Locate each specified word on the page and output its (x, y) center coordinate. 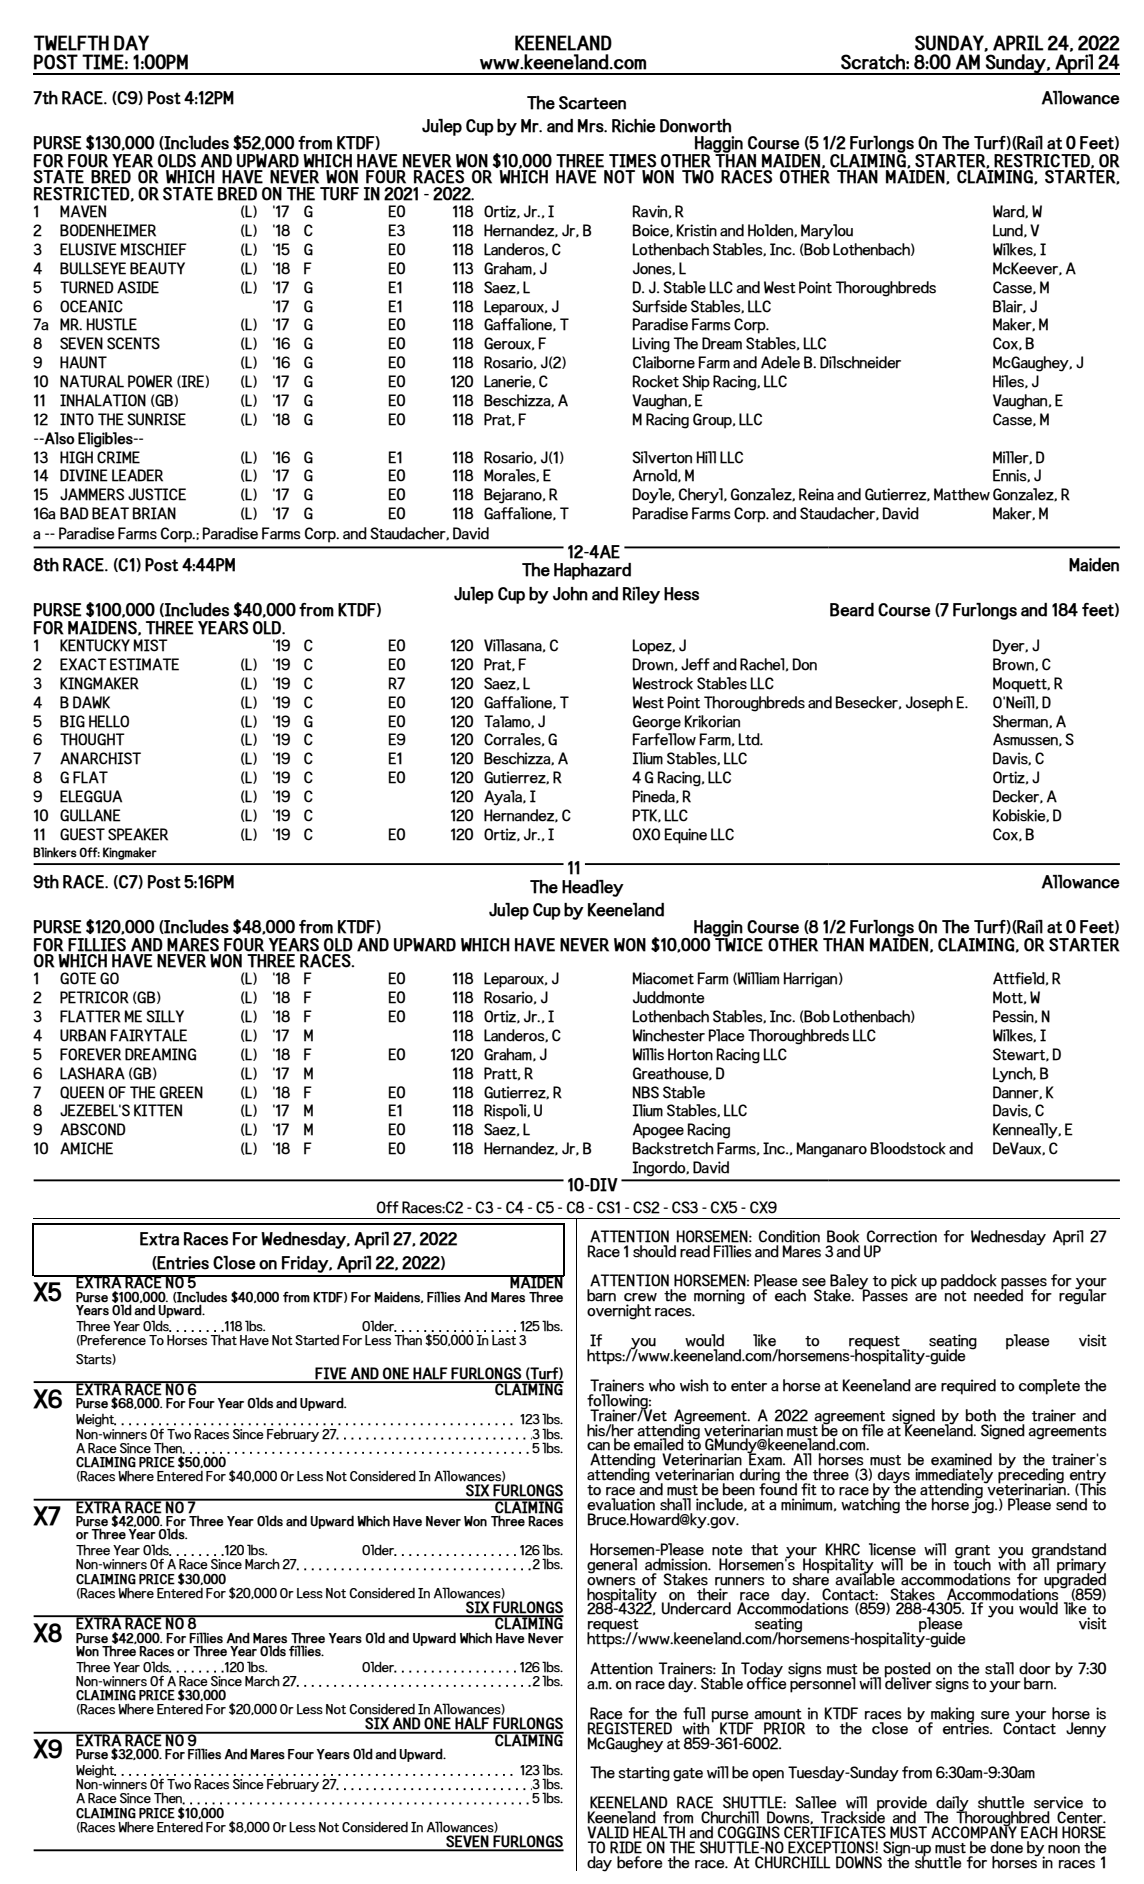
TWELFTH (71, 43)
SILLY (165, 1016)
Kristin (697, 230)
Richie (634, 126)
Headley (593, 888)
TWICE (738, 943)
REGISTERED (630, 1728)
